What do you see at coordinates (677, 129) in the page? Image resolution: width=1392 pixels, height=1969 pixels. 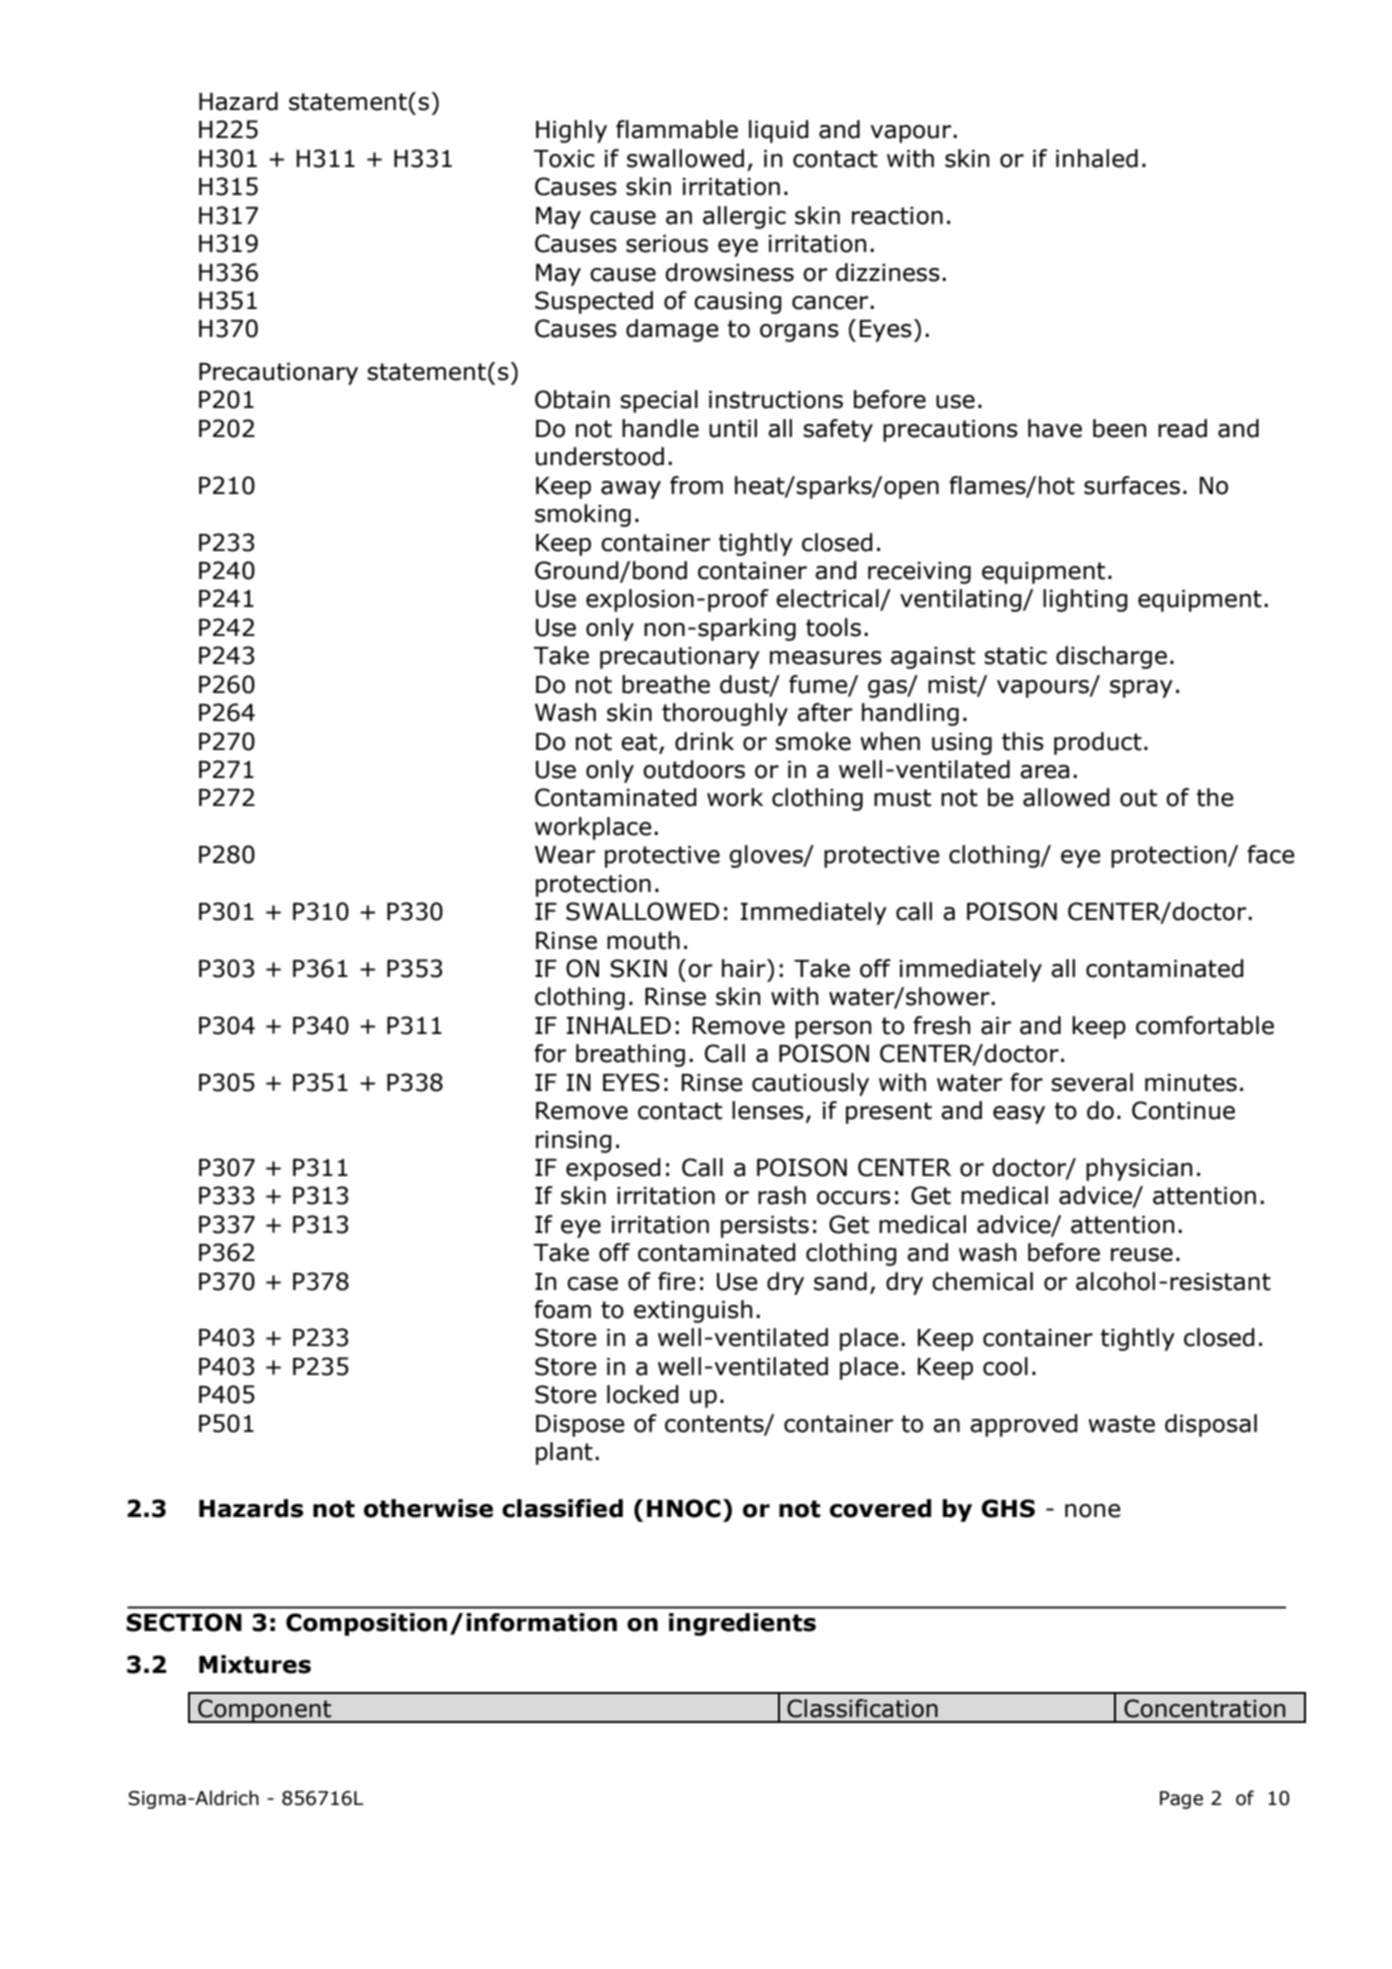 I see `flammable` at bounding box center [677, 129].
